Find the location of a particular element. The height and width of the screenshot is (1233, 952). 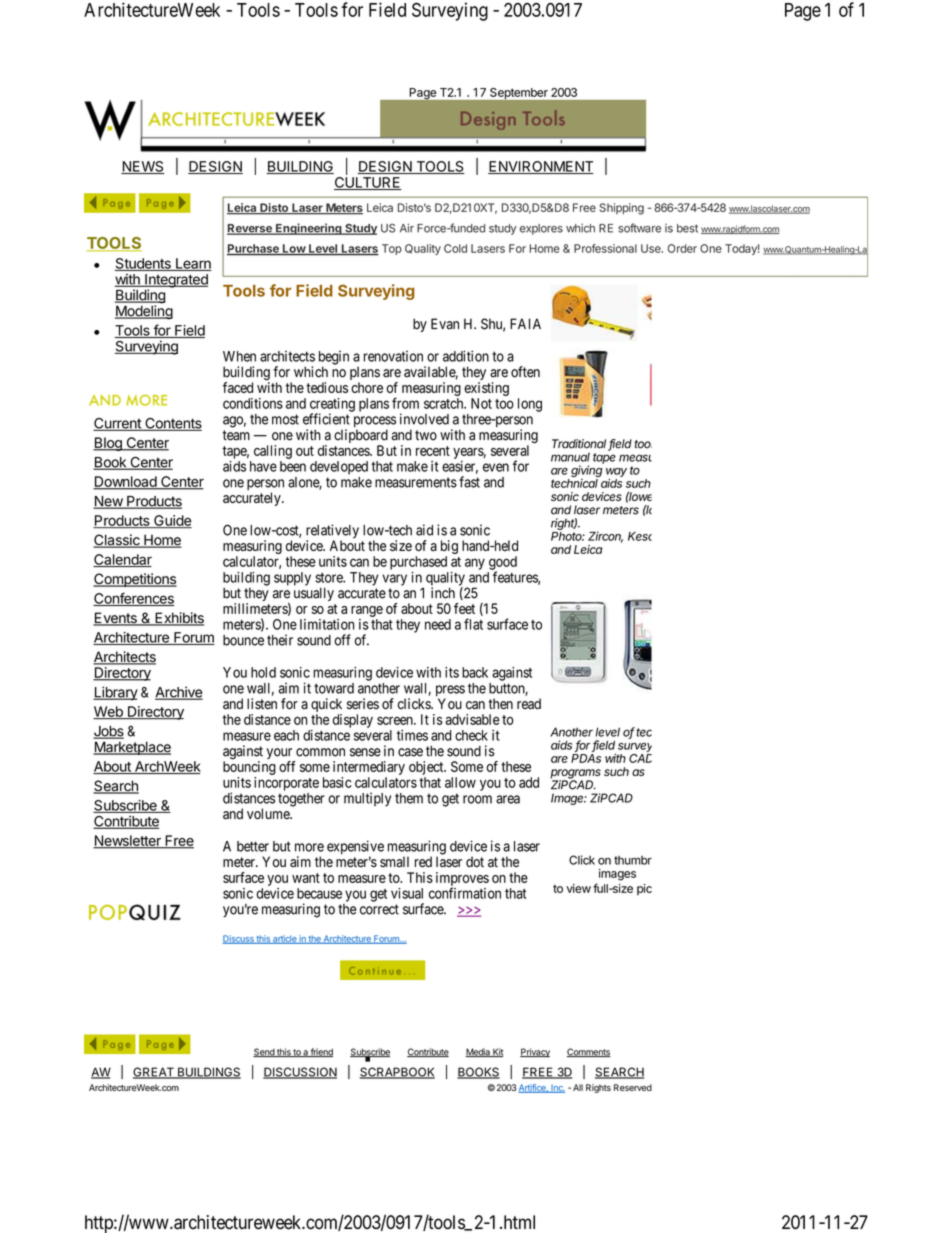

from is located at coordinates (405, 403).
